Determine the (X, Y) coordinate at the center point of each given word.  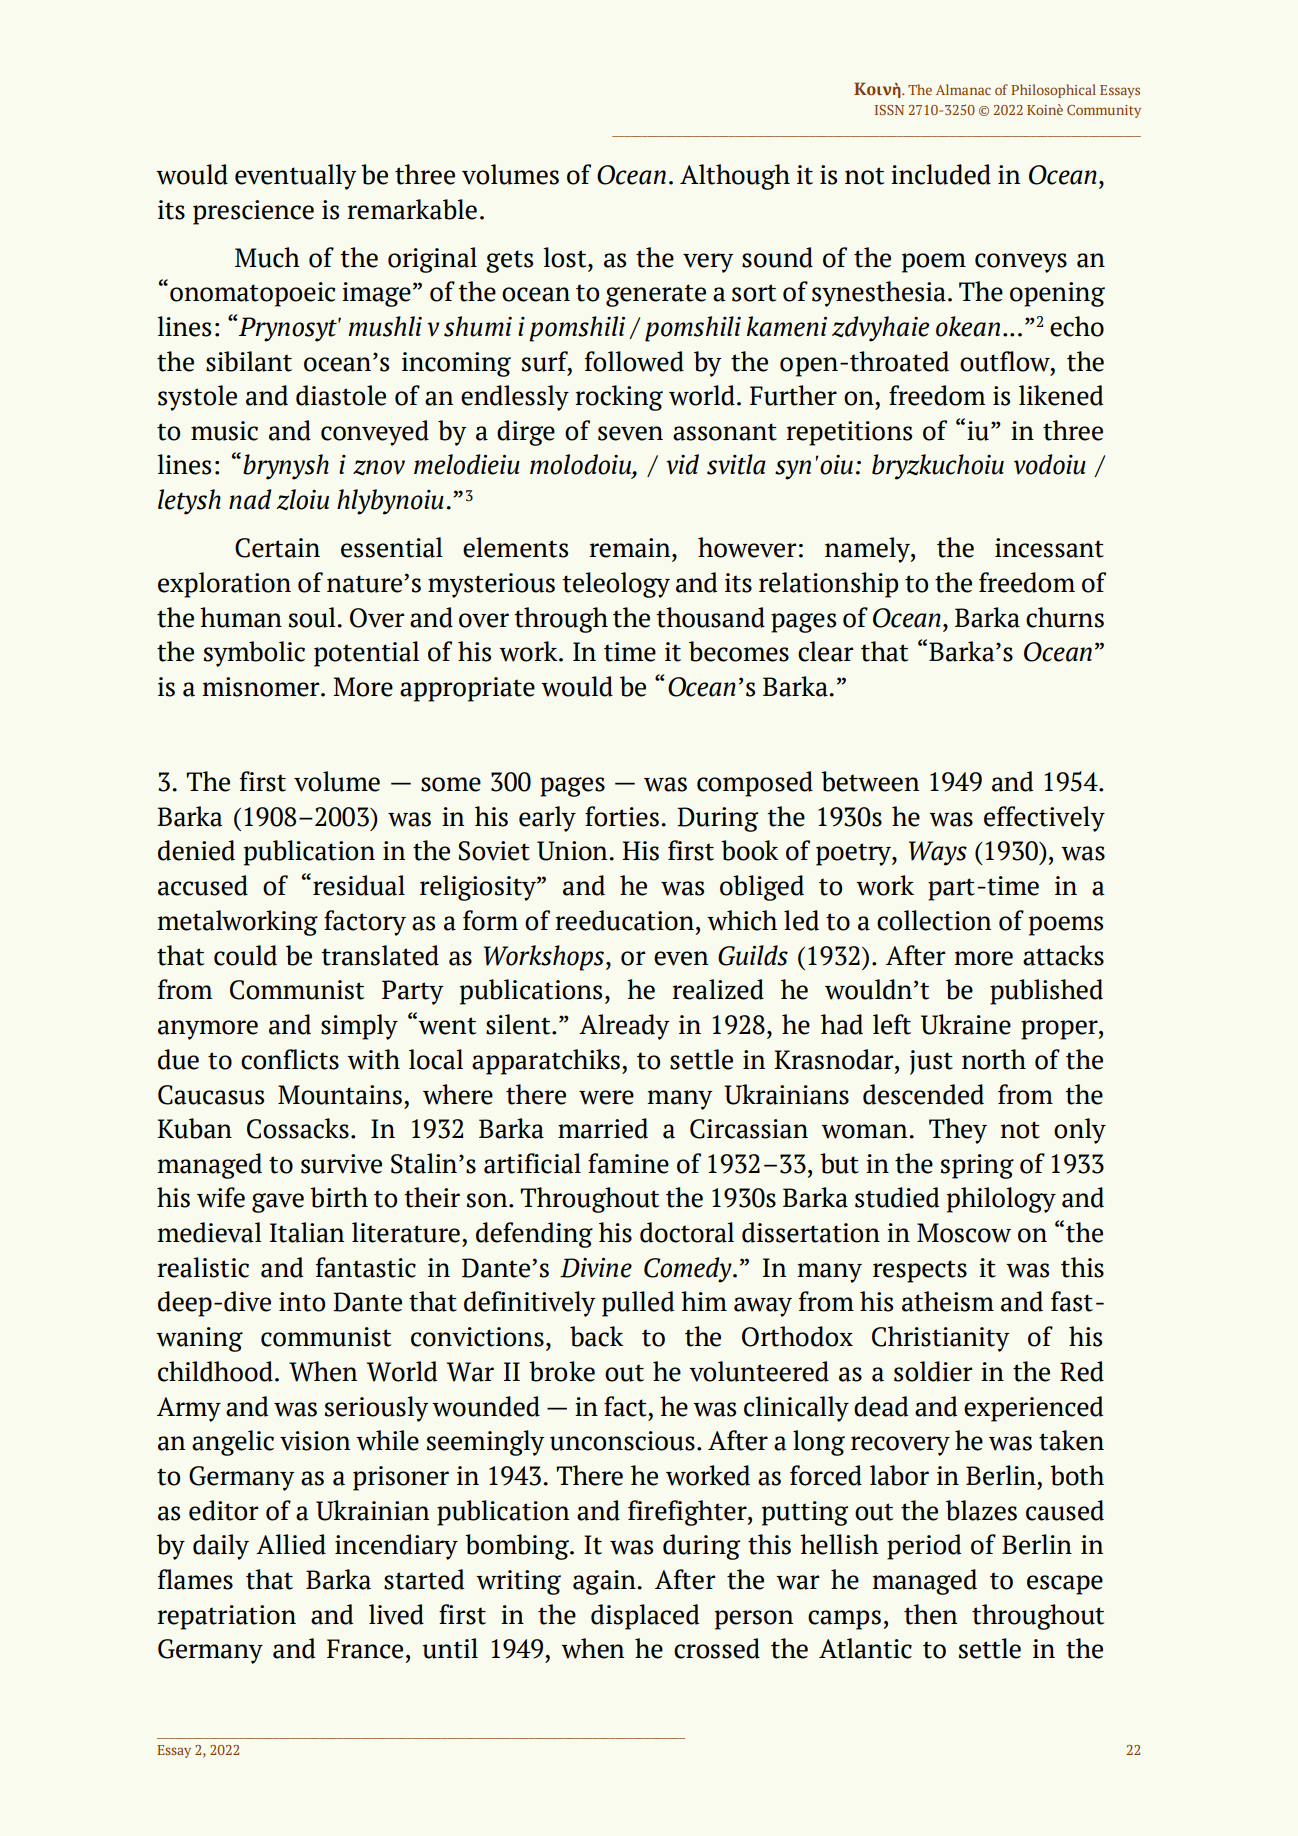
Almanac (963, 89)
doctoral (687, 1232)
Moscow (964, 1233)
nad (250, 499)
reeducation (624, 920)
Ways (938, 853)
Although (735, 177)
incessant (1049, 548)
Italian (307, 1232)
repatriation (226, 1617)
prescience (253, 212)
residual (359, 885)
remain (631, 548)
